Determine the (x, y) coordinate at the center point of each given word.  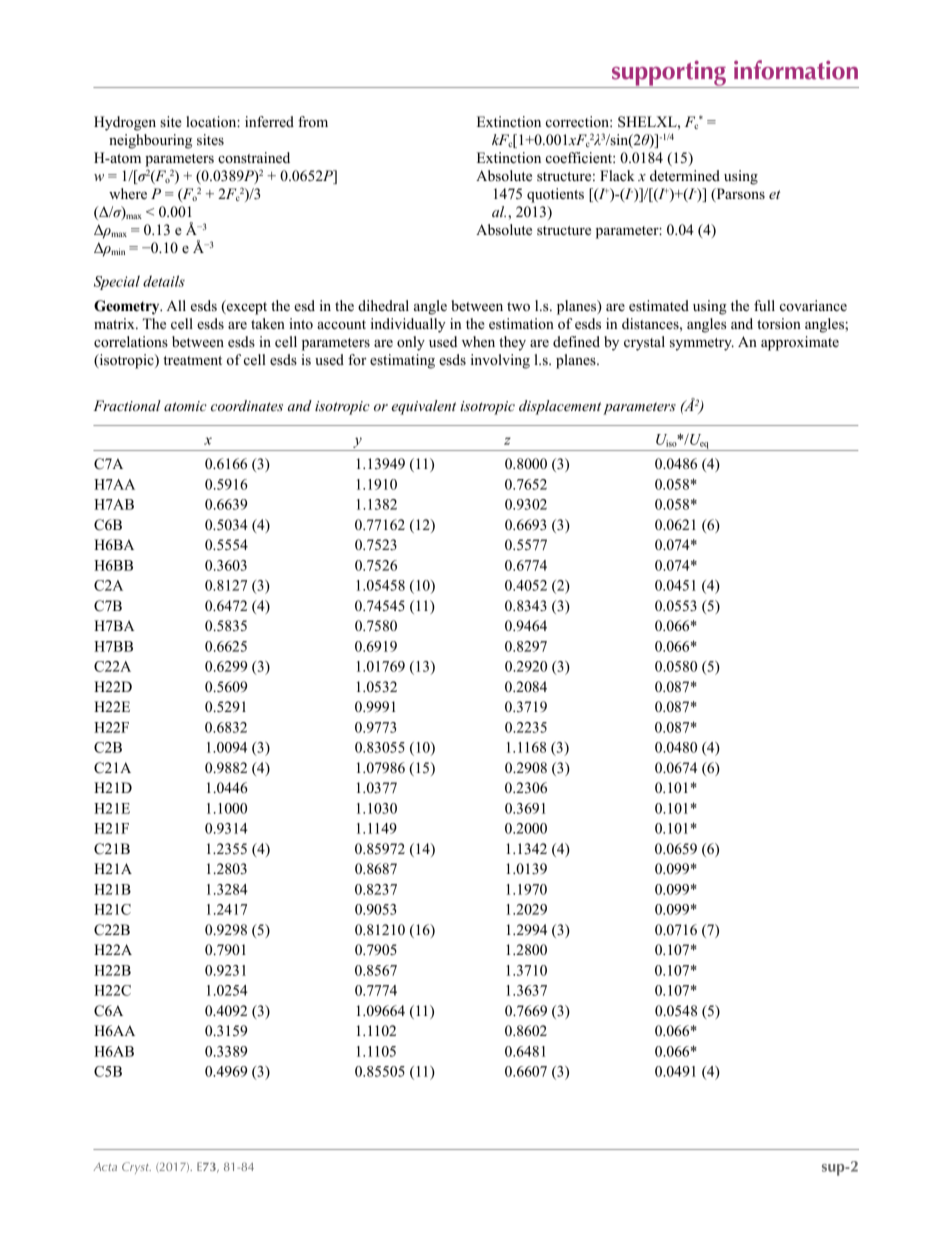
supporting (668, 74)
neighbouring (150, 141)
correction (578, 122)
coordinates (247, 405)
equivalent (424, 407)
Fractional (127, 405)
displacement (560, 407)
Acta (105, 1167)
